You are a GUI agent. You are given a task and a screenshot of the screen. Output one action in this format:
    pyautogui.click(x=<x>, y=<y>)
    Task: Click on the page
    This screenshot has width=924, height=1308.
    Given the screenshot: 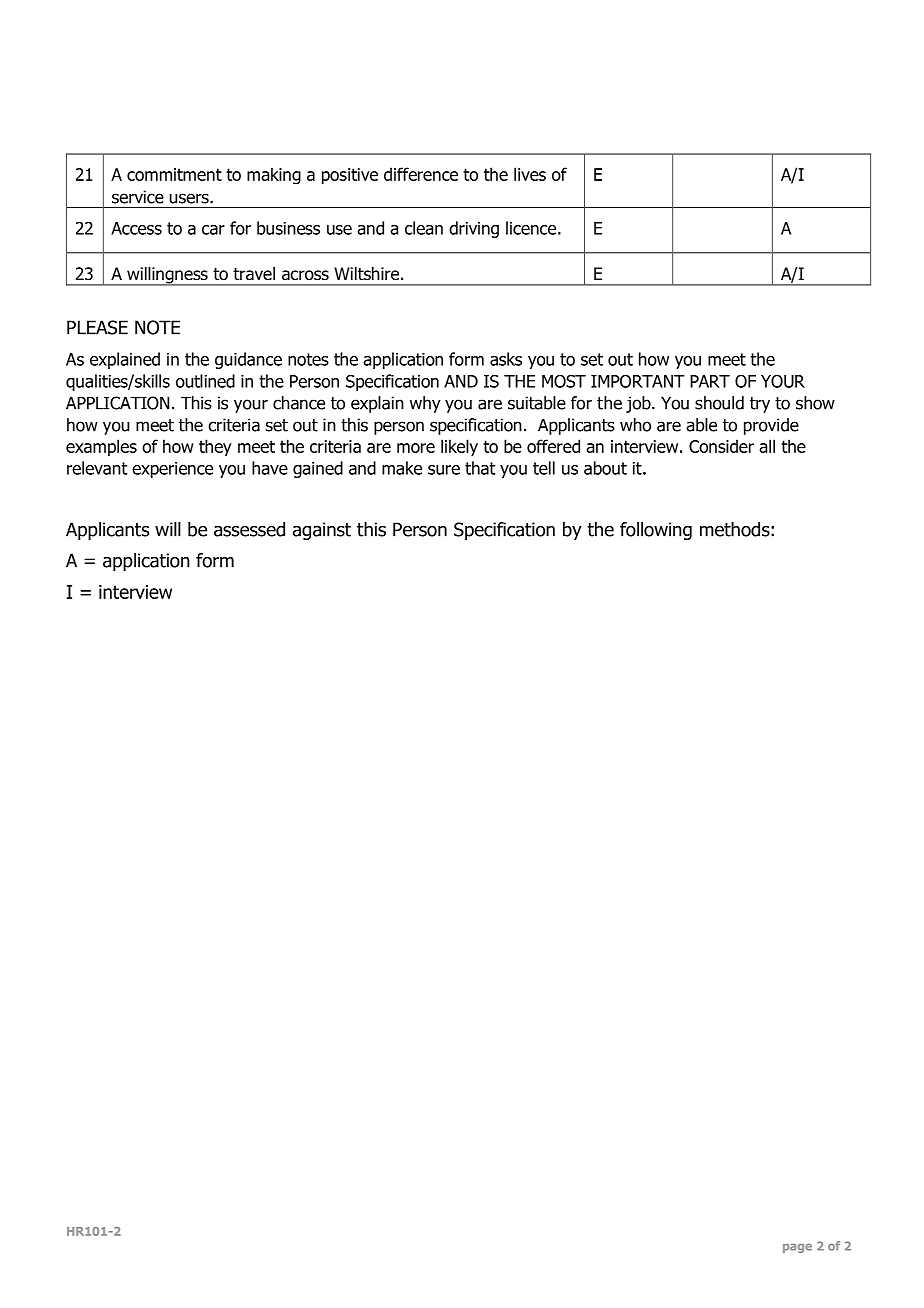 What is the action you would take?
    pyautogui.click(x=797, y=1248)
